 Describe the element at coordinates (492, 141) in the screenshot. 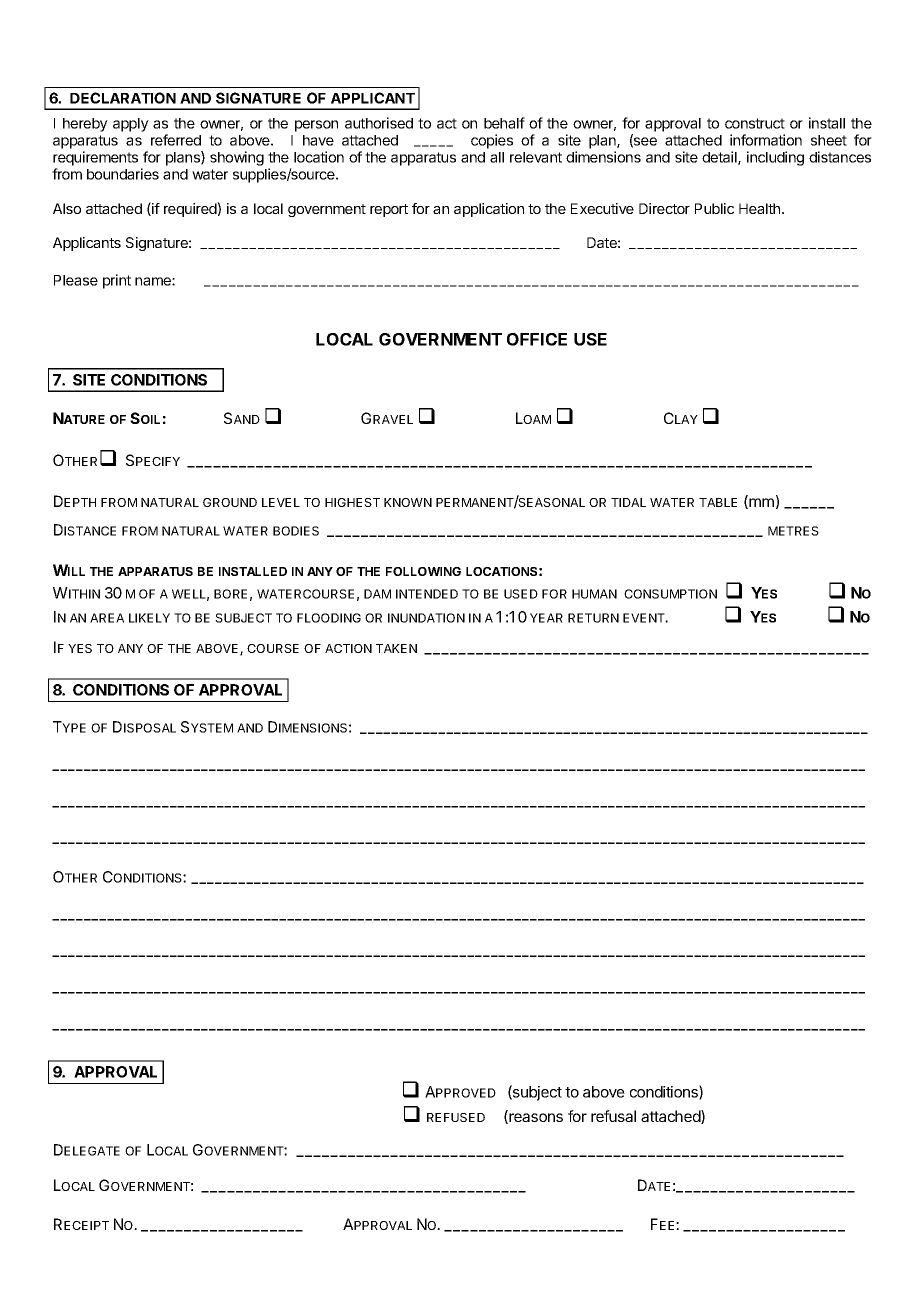

I see `copies` at that location.
